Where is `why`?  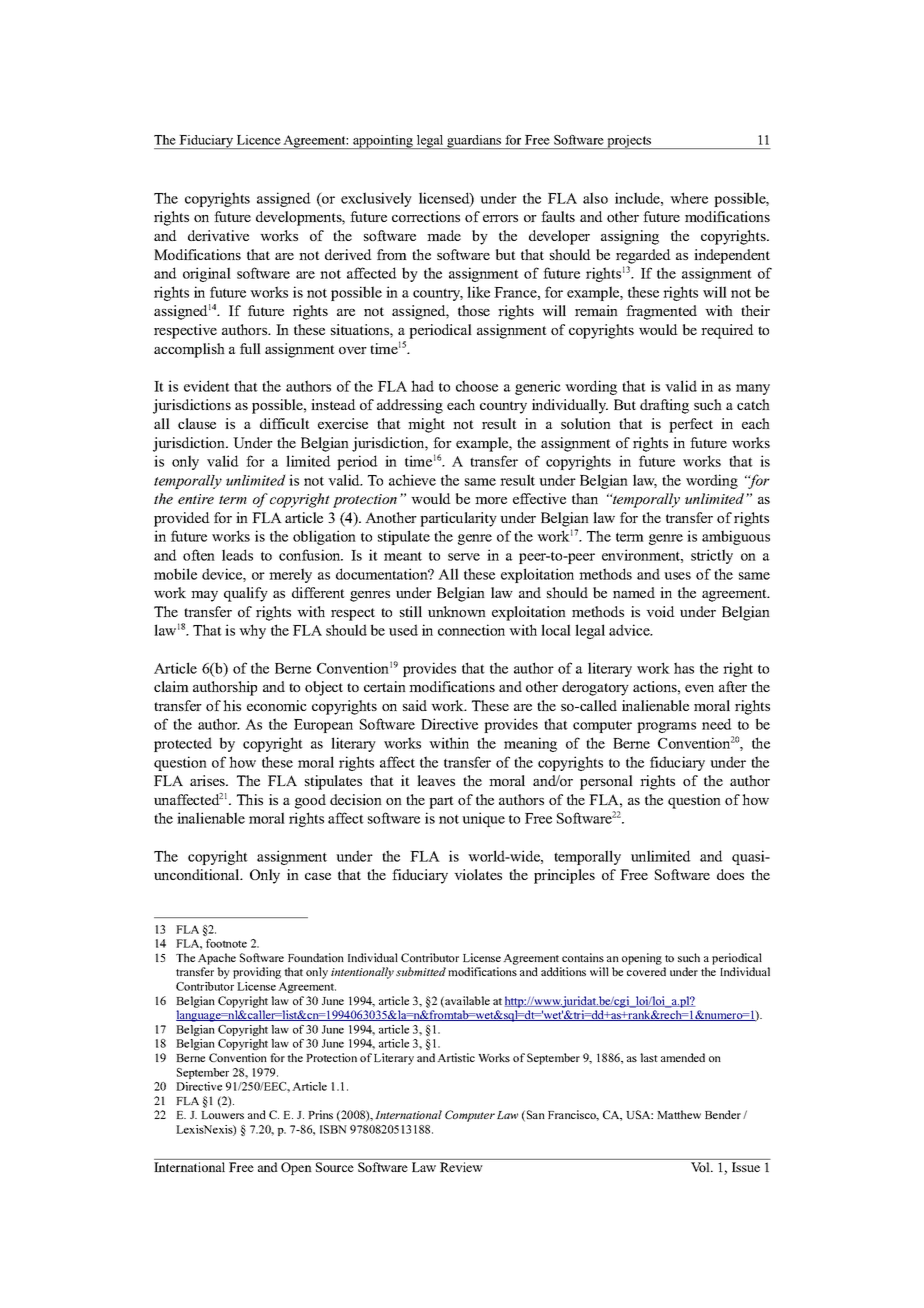
why is located at coordinates (252, 631).
